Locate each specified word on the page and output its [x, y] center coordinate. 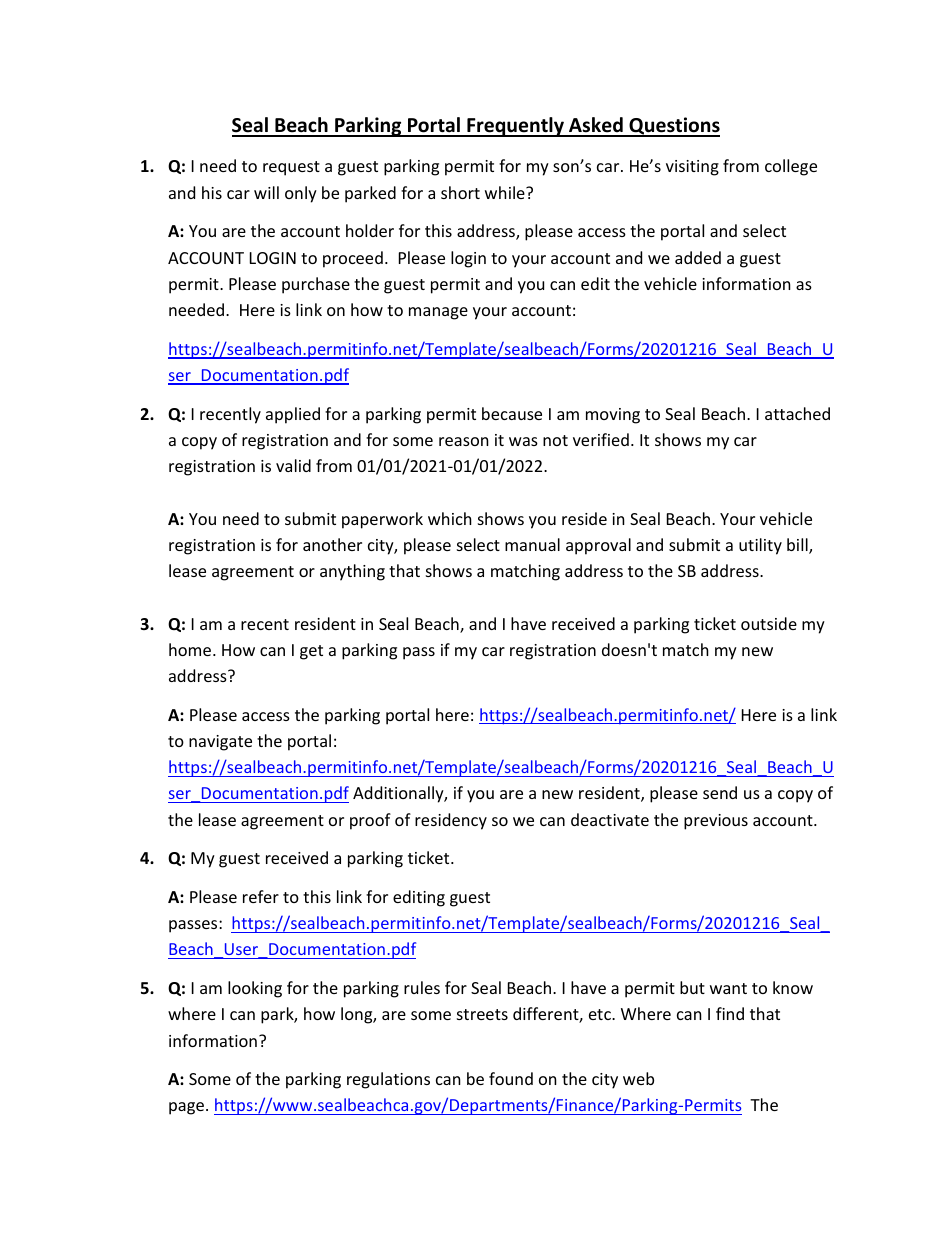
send [720, 792]
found [511, 1078]
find [730, 1013]
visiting [692, 168]
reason [464, 441]
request [291, 168]
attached [797, 413]
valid [293, 465]
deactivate [610, 819]
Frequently [515, 127]
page [188, 1108]
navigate [220, 743]
